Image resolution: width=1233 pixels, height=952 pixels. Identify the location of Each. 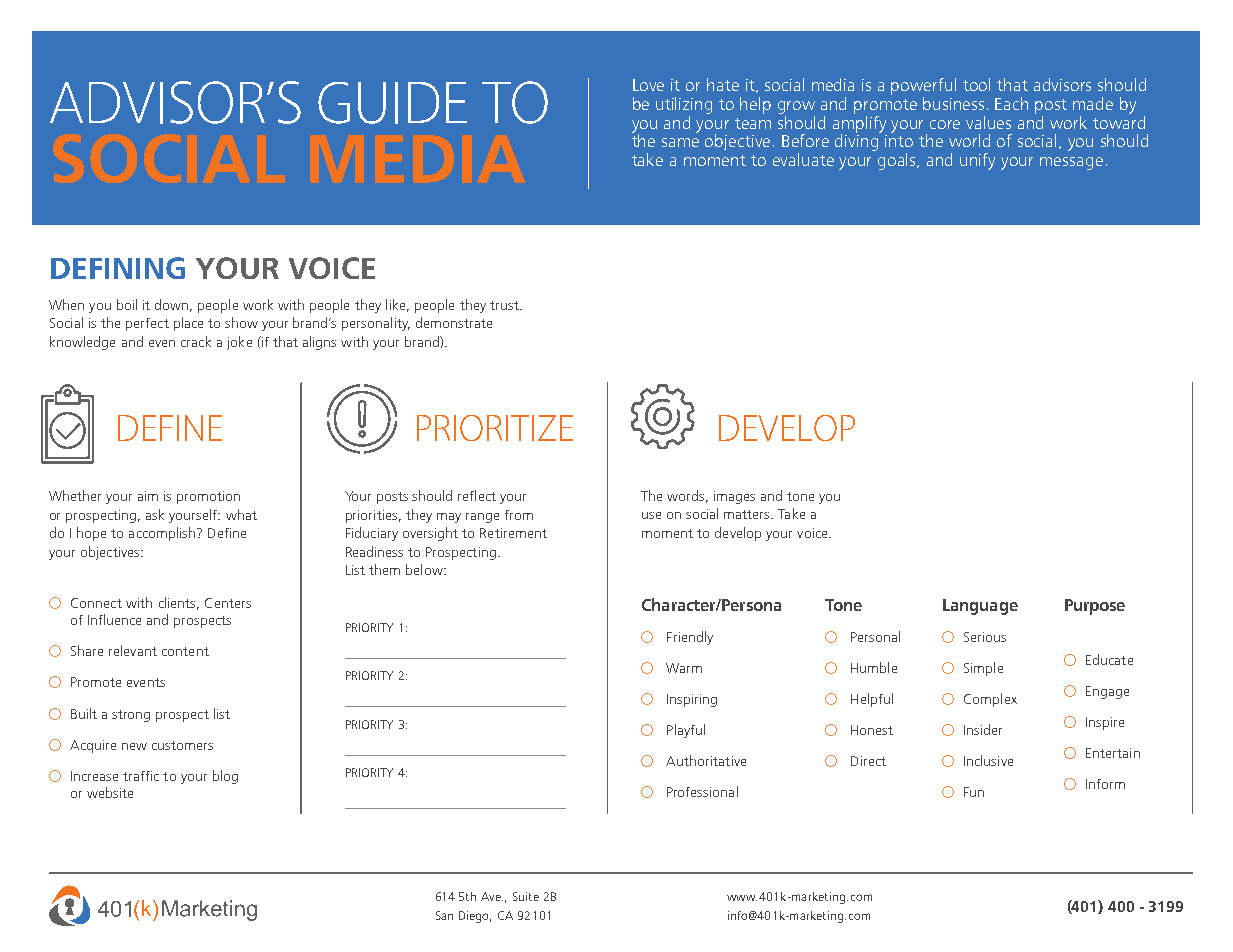
(1011, 103).
